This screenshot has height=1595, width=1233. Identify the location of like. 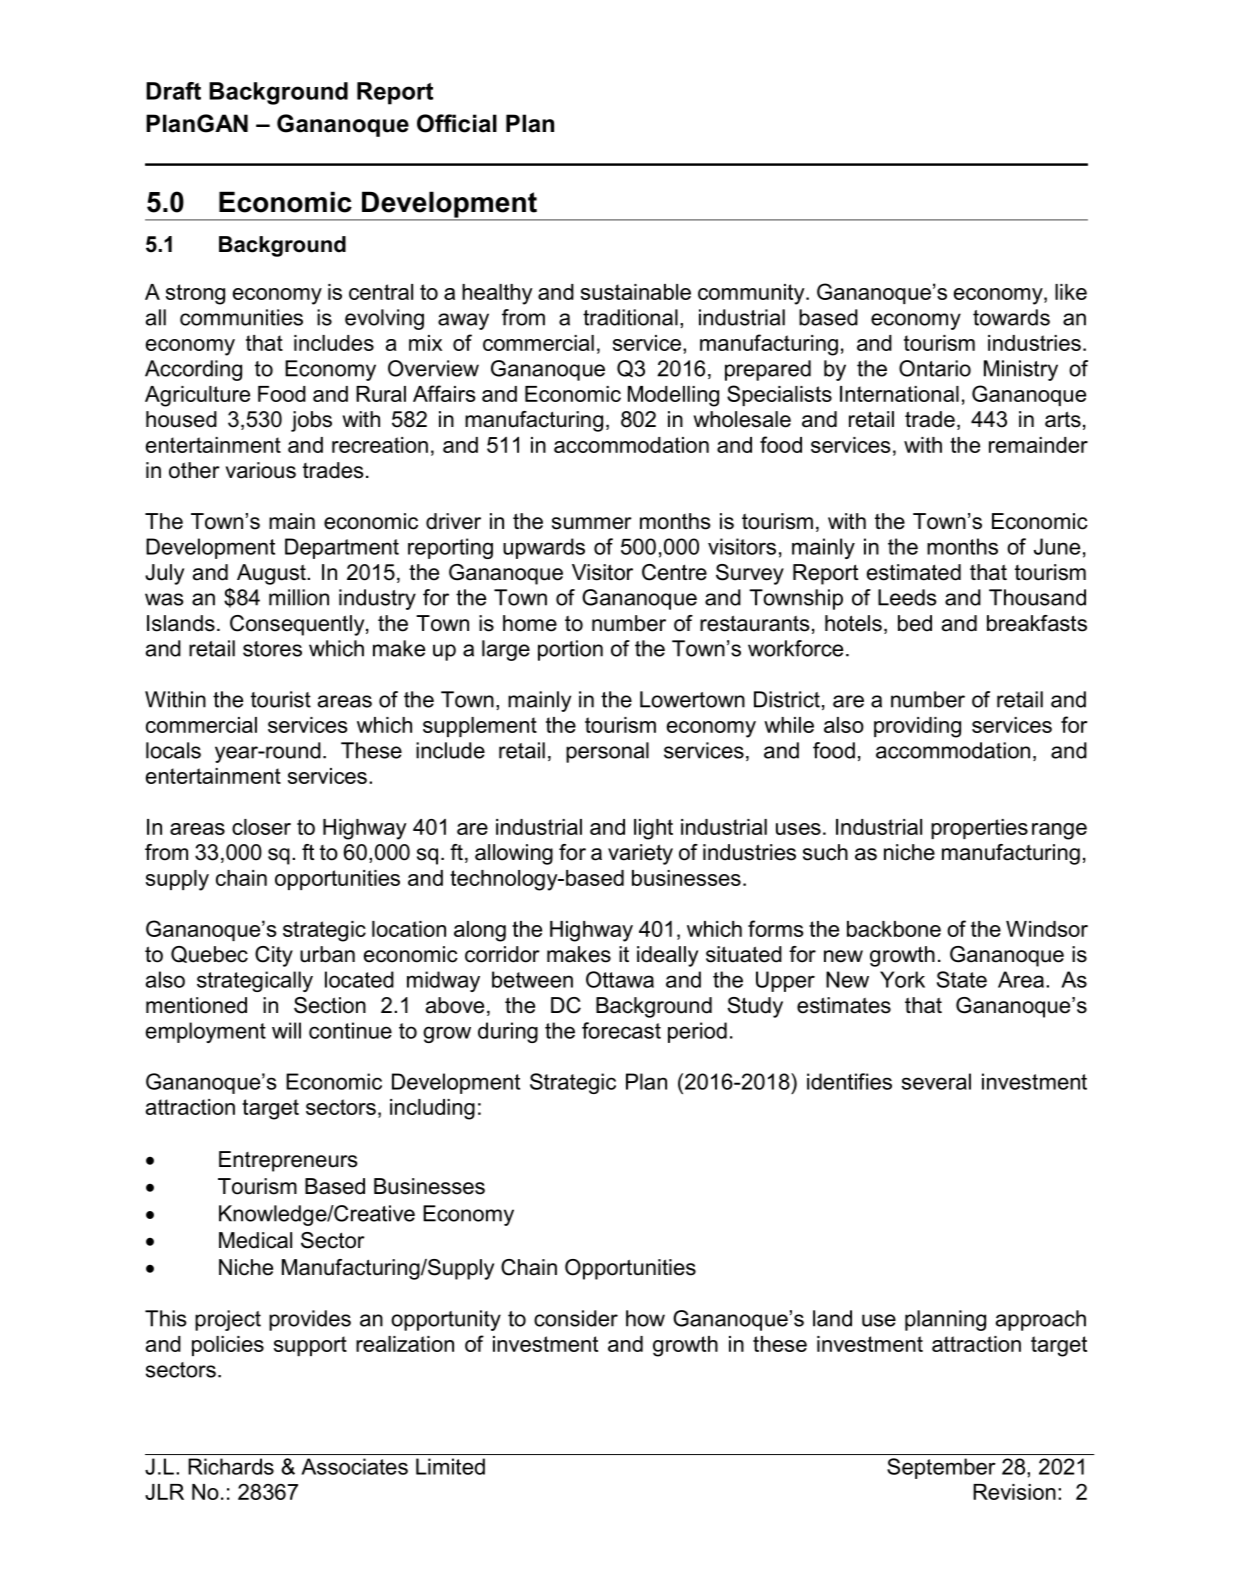
(1071, 292).
